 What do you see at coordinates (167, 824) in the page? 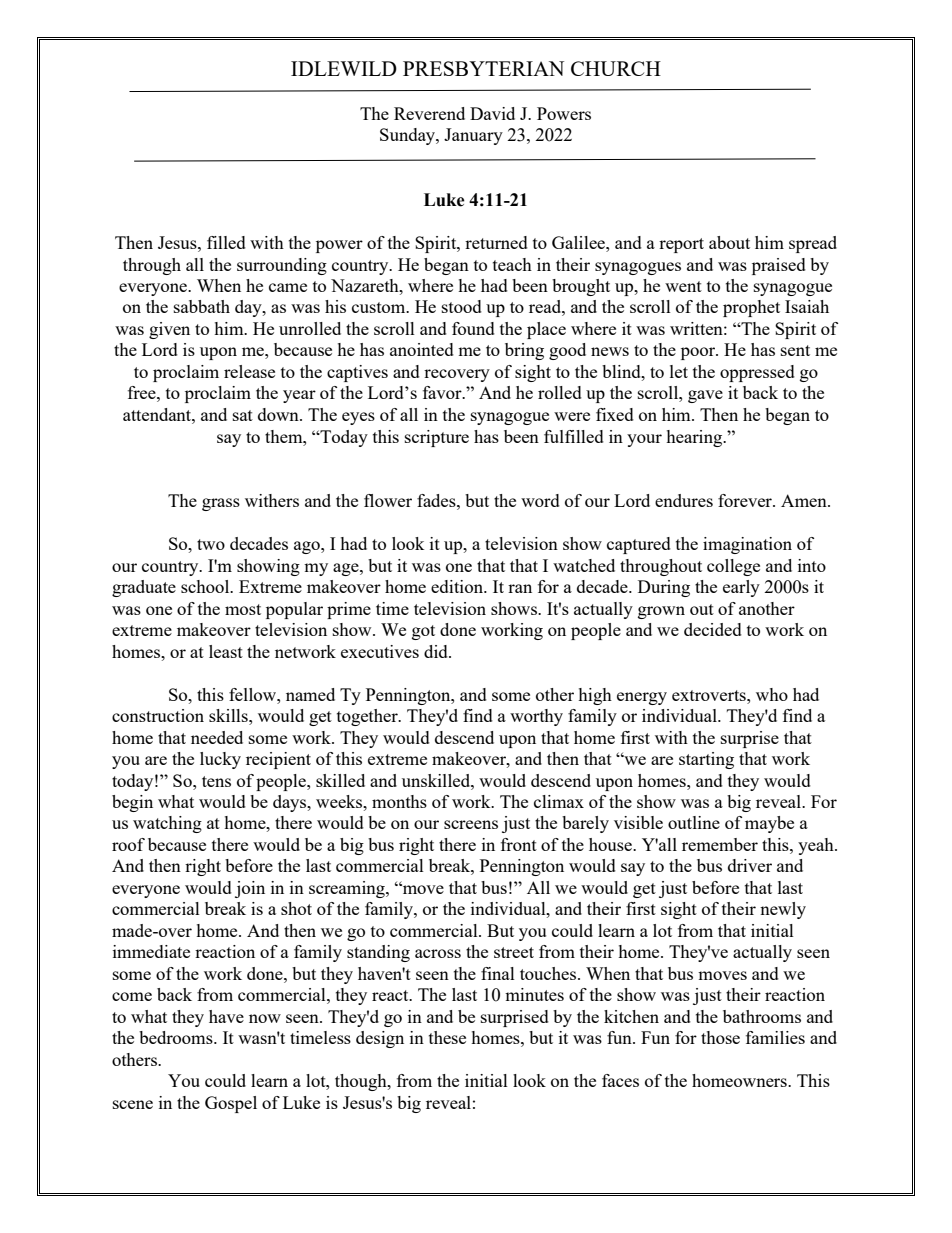
I see `watching` at bounding box center [167, 824].
